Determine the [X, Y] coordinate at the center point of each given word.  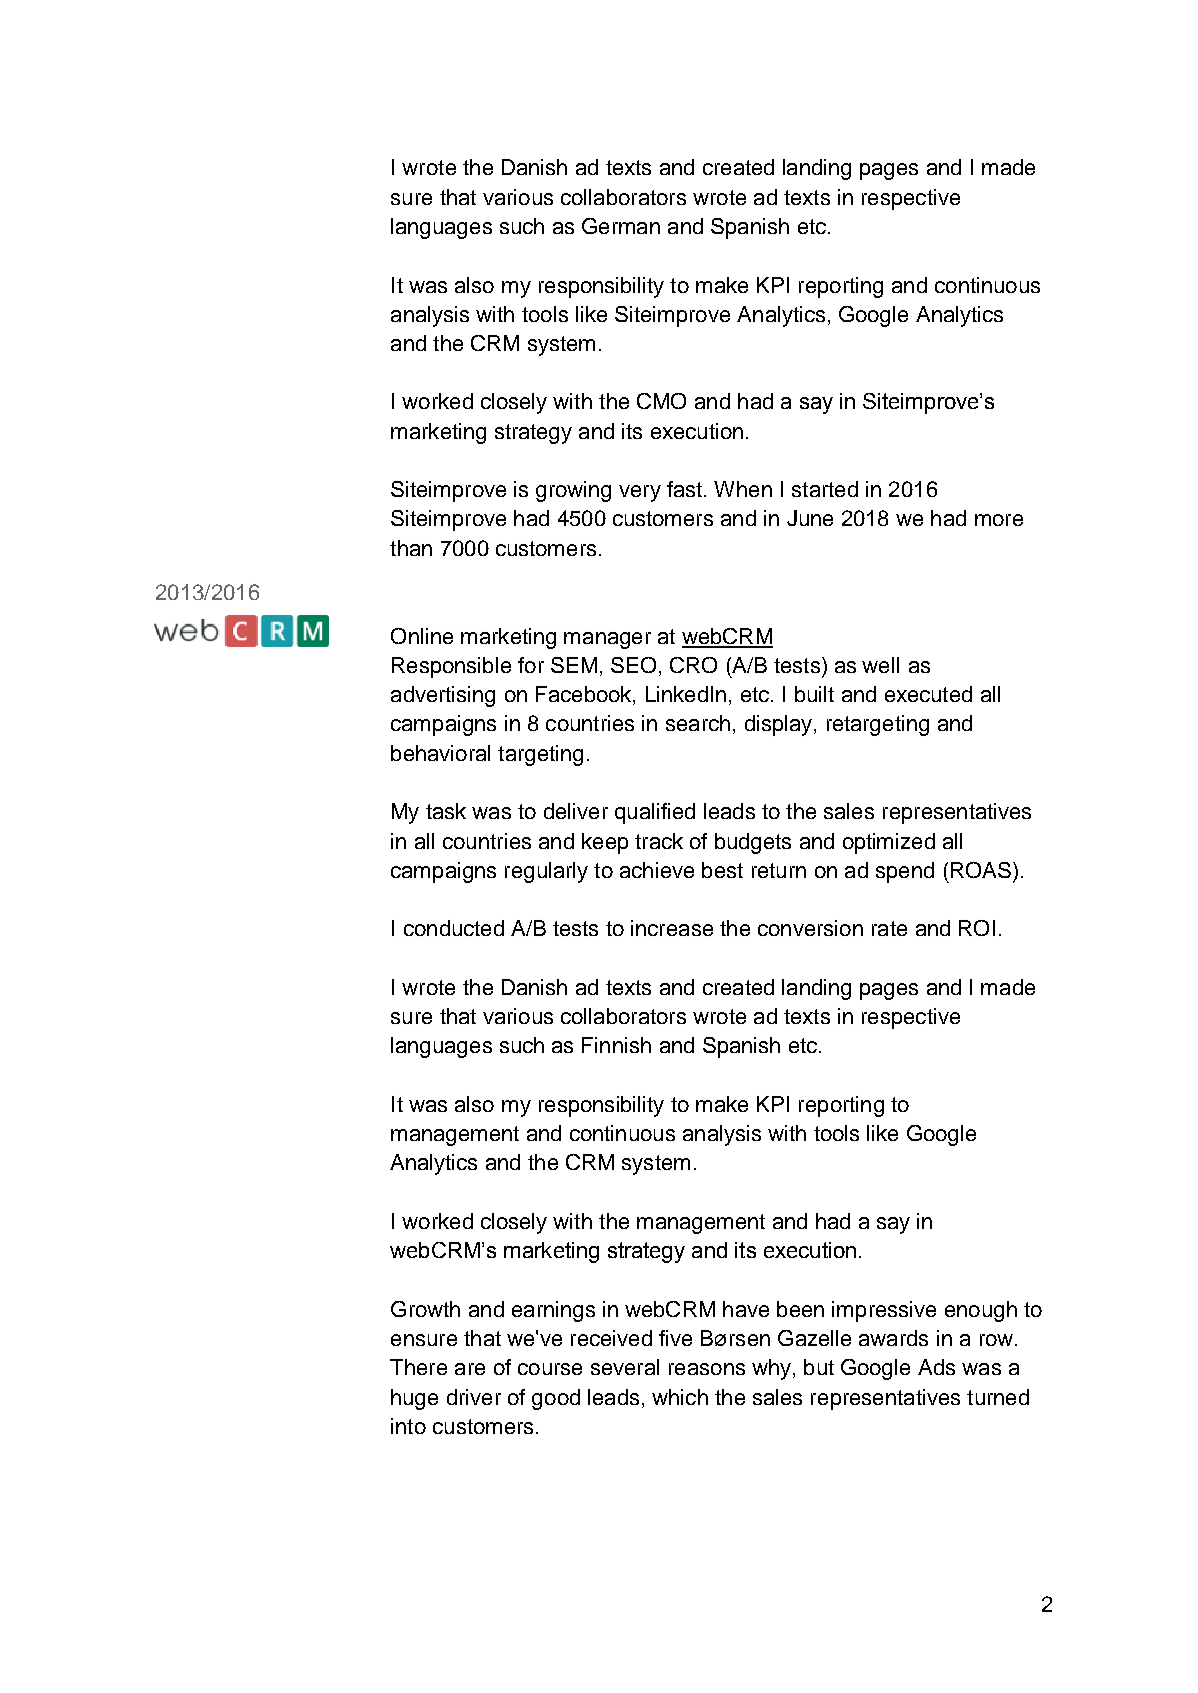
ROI [977, 928]
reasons [707, 1369]
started [825, 489]
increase [672, 928]
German [621, 226]
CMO [661, 401]
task [446, 811]
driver [474, 1397]
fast [686, 489]
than [411, 548]
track [659, 841]
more [999, 520]
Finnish [616, 1045]
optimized [889, 843]
